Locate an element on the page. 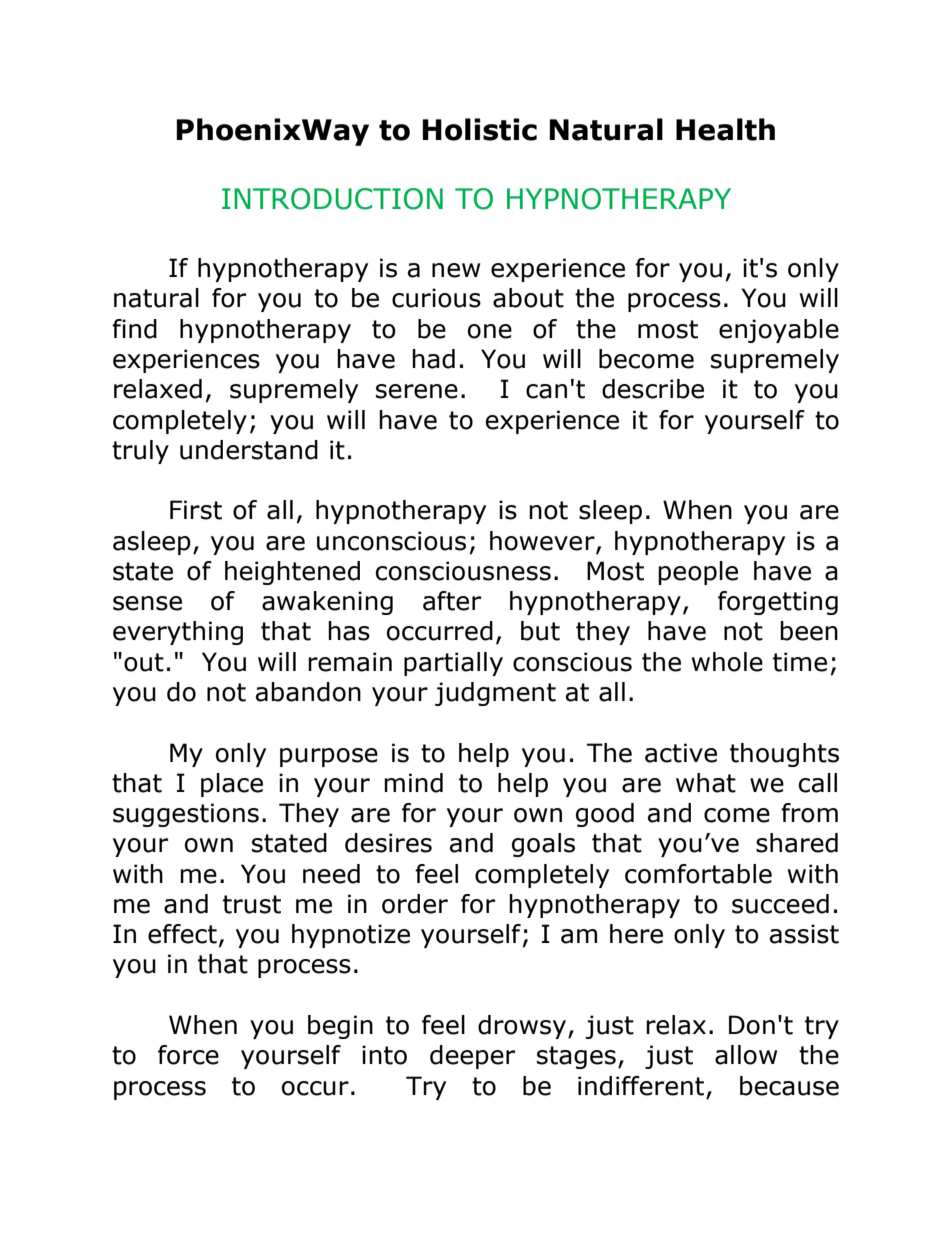 The image size is (952, 1233). understand is located at coordinates (249, 450).
